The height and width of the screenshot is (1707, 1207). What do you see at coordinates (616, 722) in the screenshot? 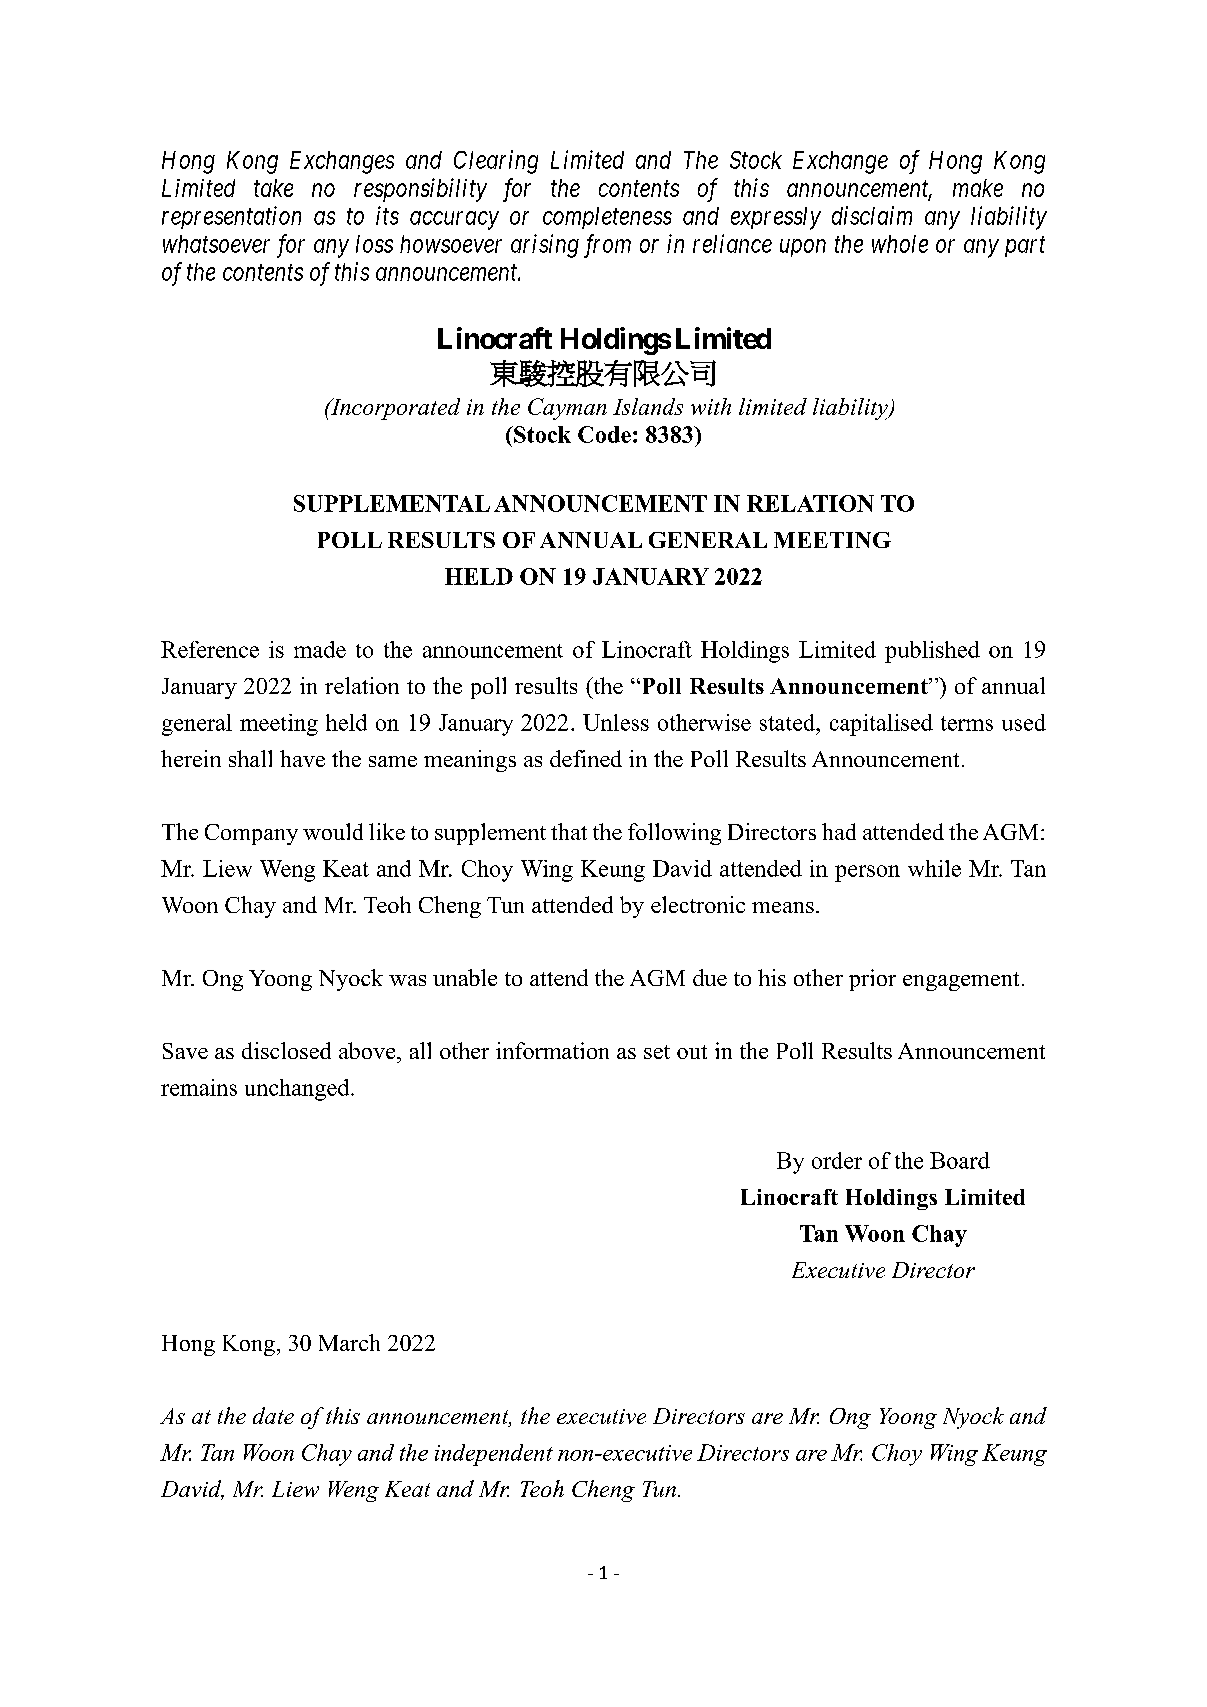
I see `Unless` at bounding box center [616, 722].
